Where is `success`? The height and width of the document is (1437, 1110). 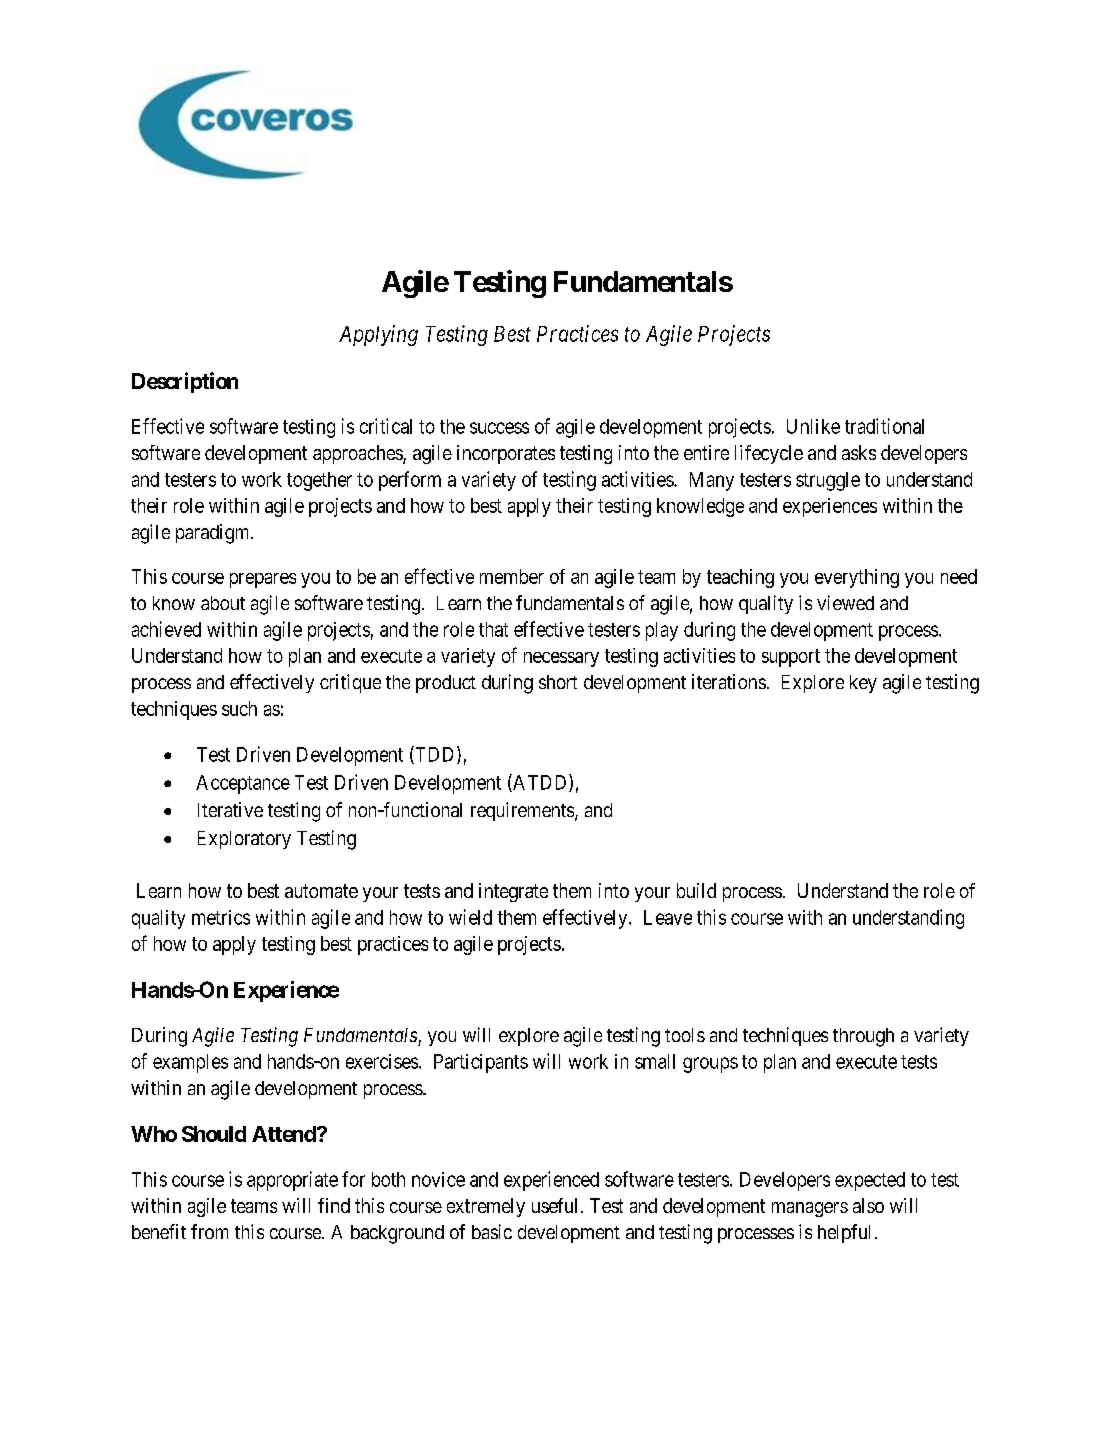 success is located at coordinates (499, 428).
